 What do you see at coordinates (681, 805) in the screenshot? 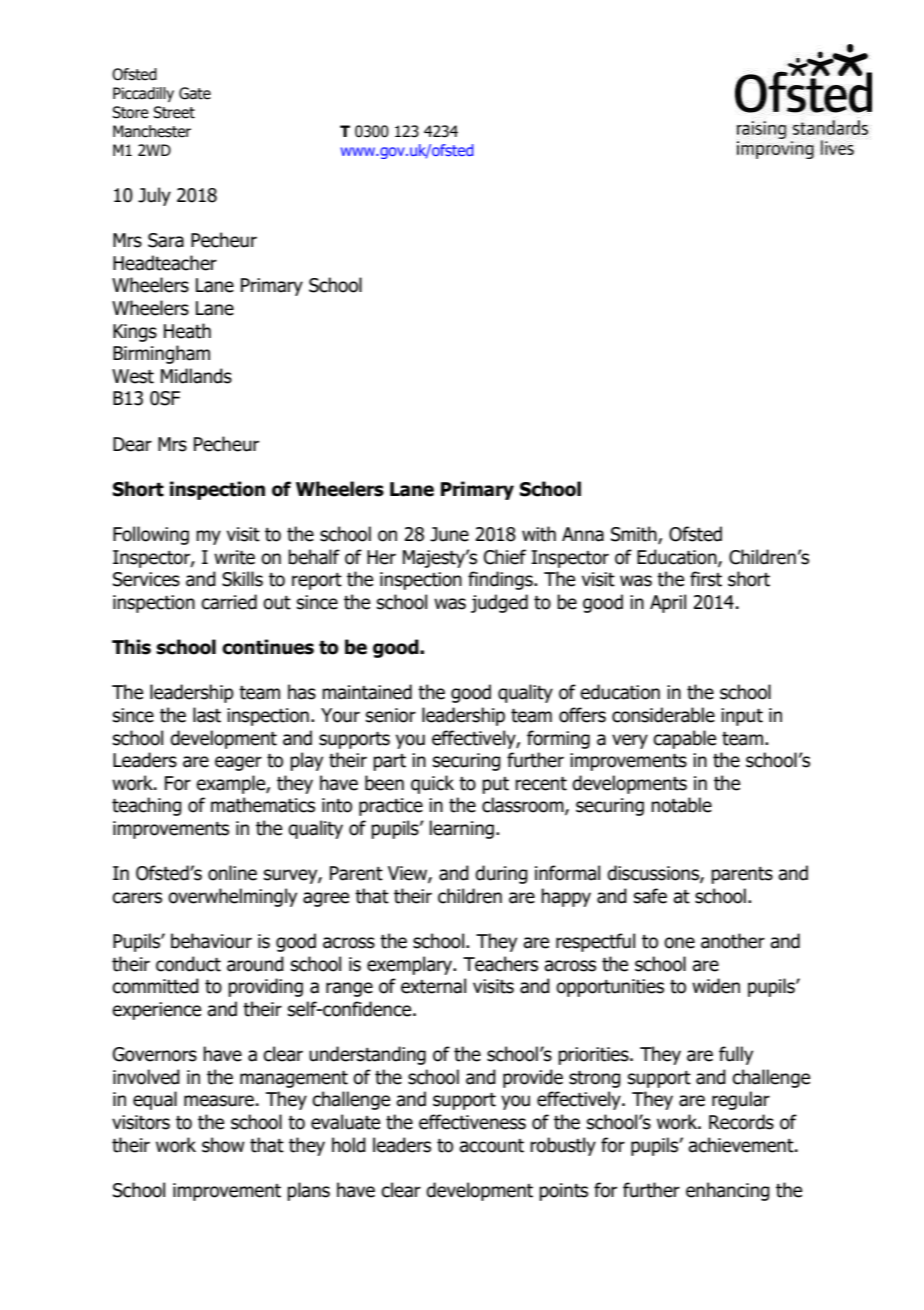
I see `notable` at bounding box center [681, 805].
